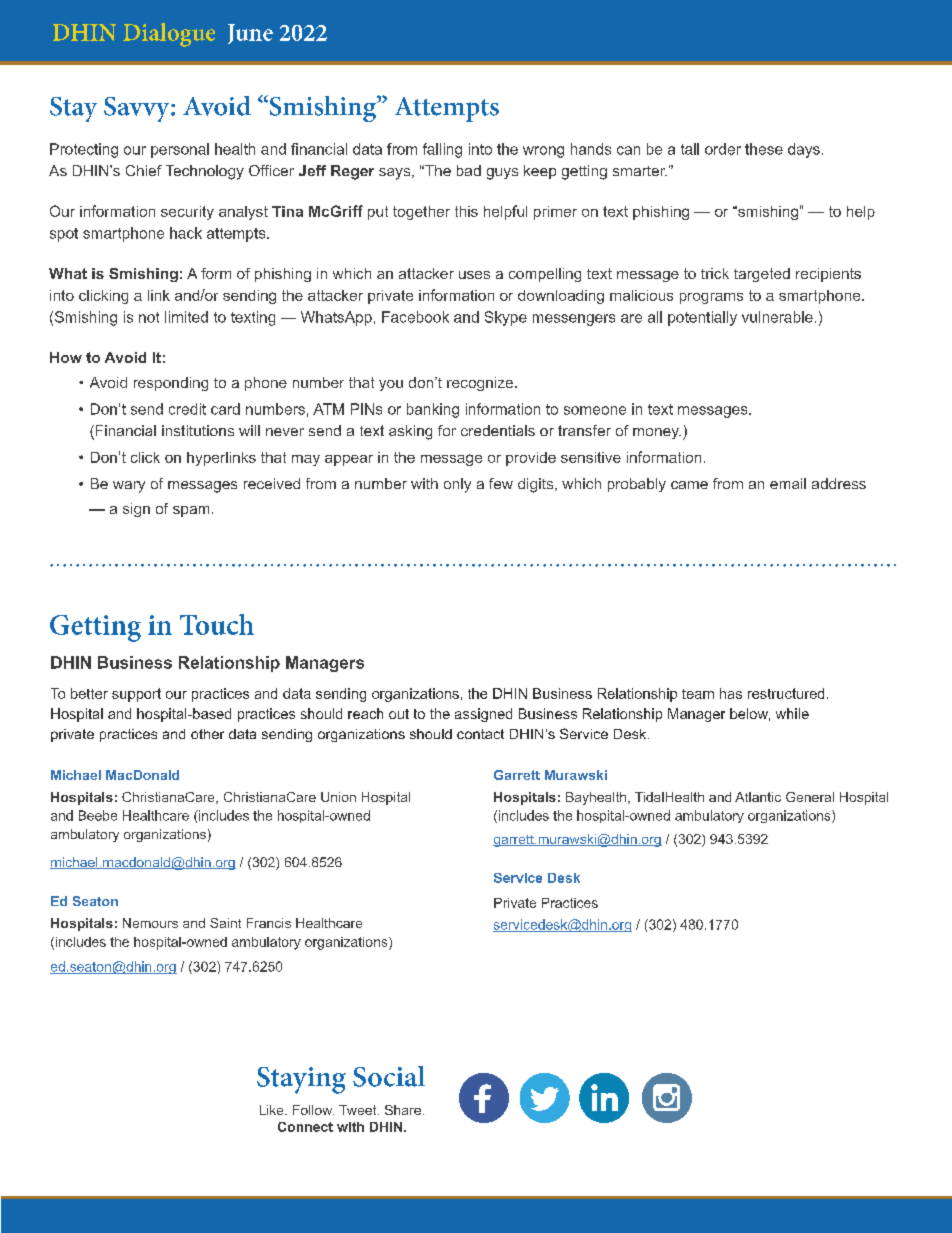 This document has width=952, height=1233. What do you see at coordinates (207, 734) in the document?
I see `other` at bounding box center [207, 734].
